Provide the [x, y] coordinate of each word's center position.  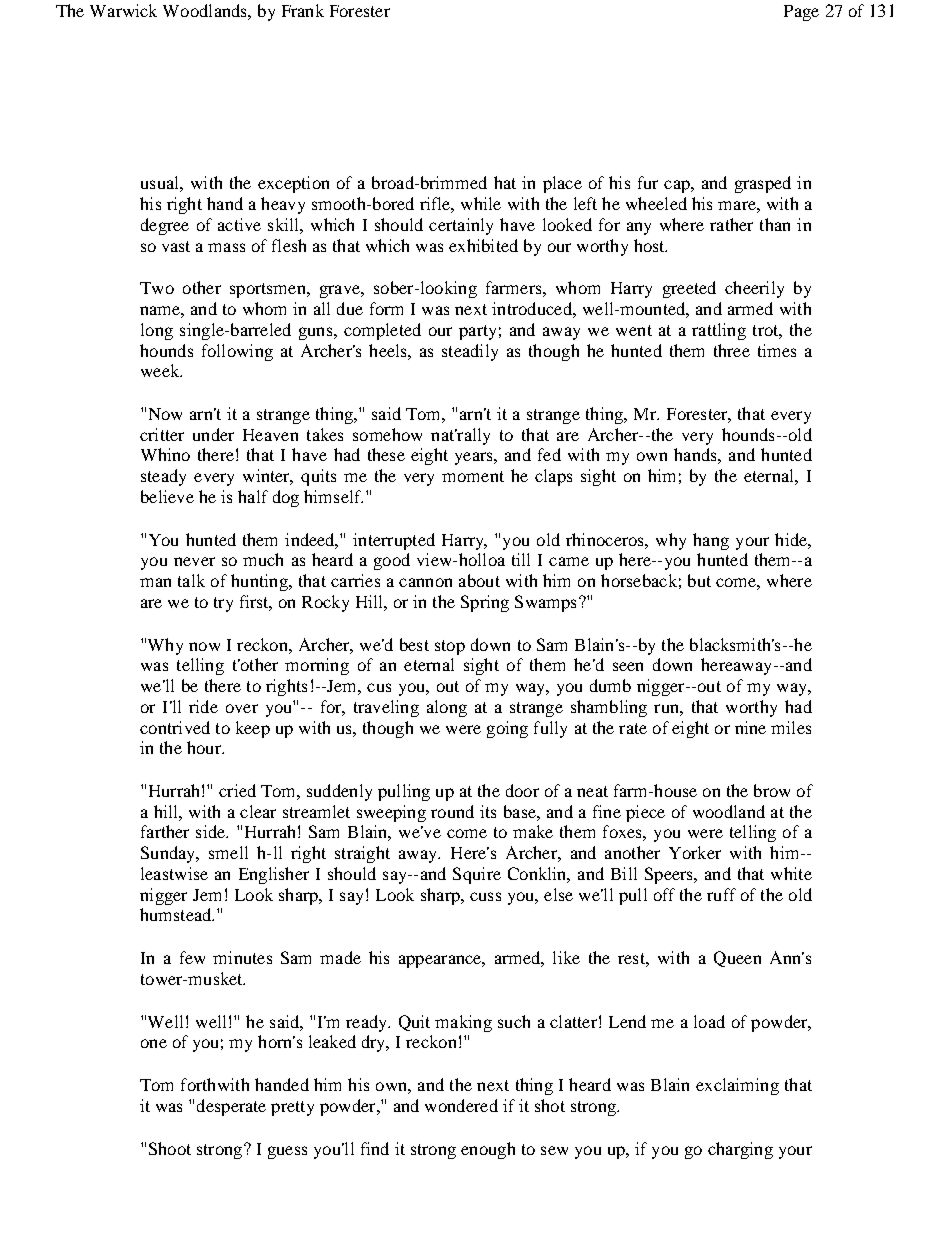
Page [801, 13]
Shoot [170, 1148]
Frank [303, 10]
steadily [470, 352]
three [732, 350]
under [213, 434]
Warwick [123, 10]
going [507, 729]
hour [205, 747]
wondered [461, 1105]
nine [750, 727]
